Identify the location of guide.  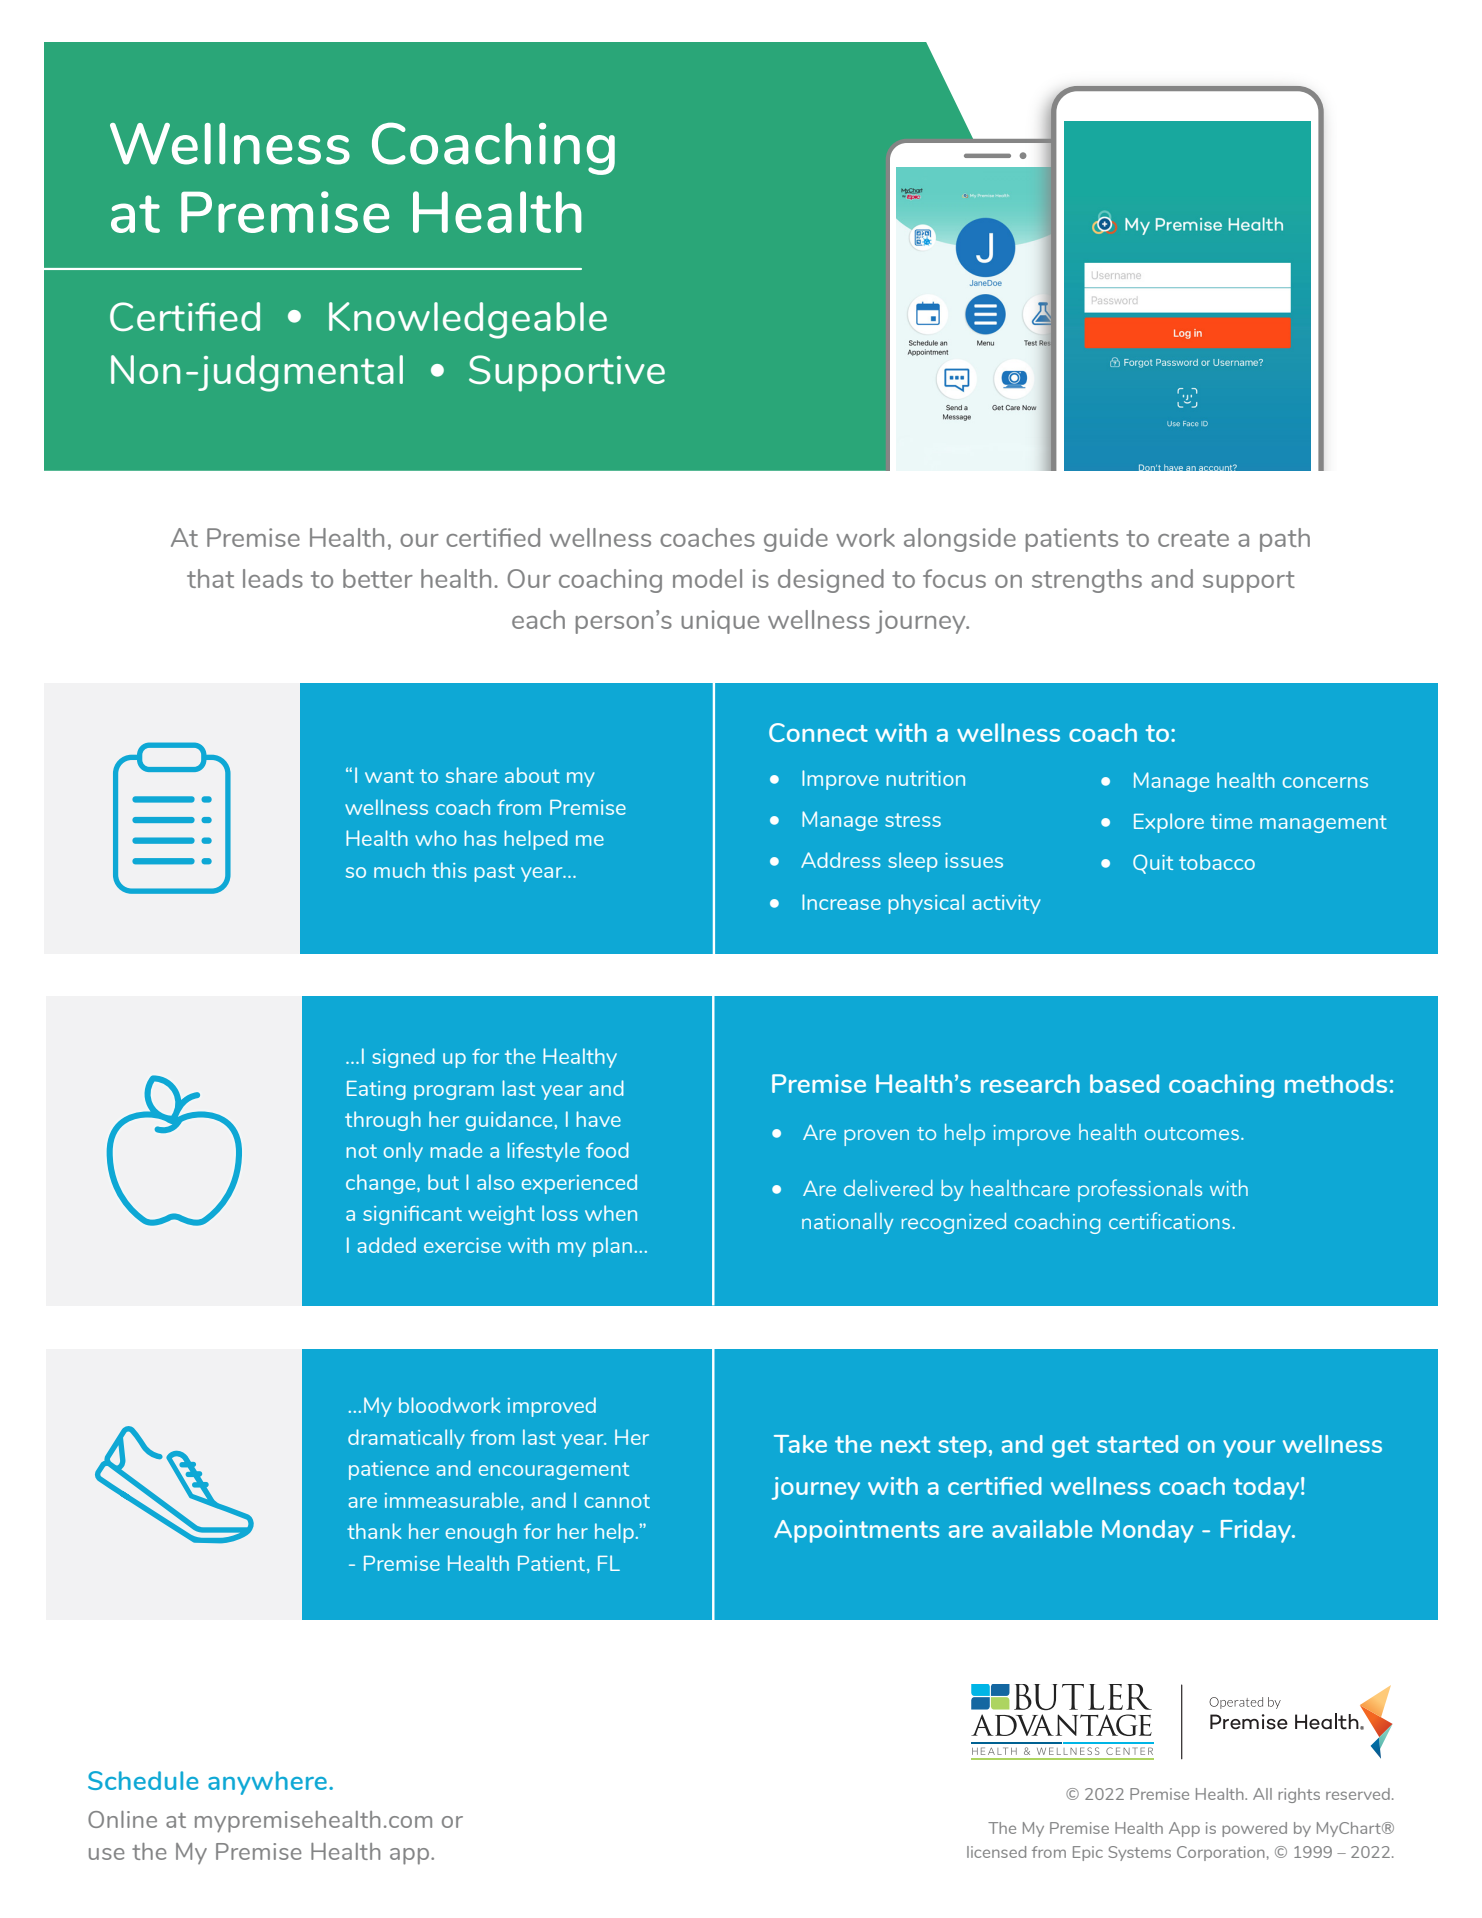
(796, 540).
